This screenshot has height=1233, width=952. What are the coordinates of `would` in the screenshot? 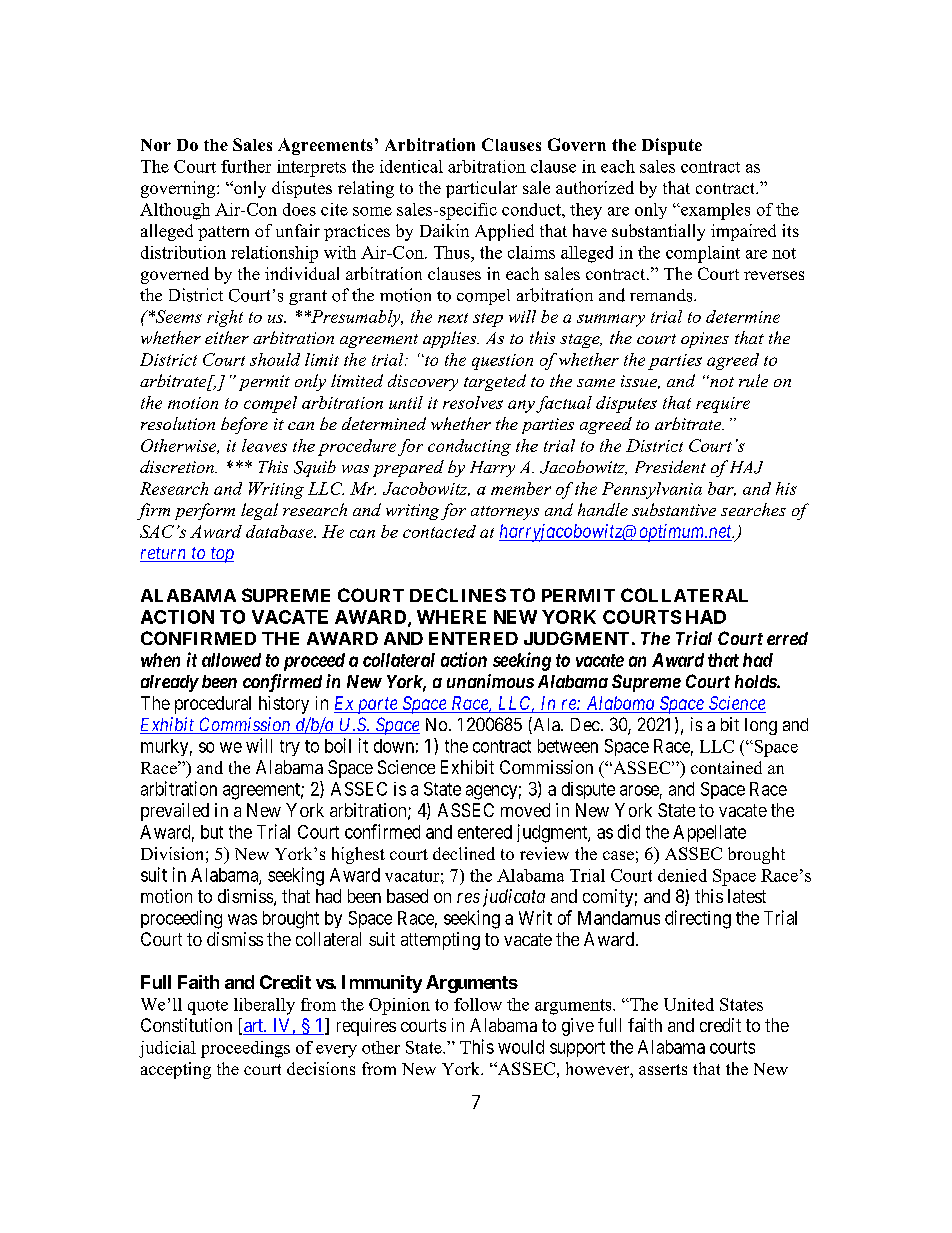 It's located at (521, 1047).
